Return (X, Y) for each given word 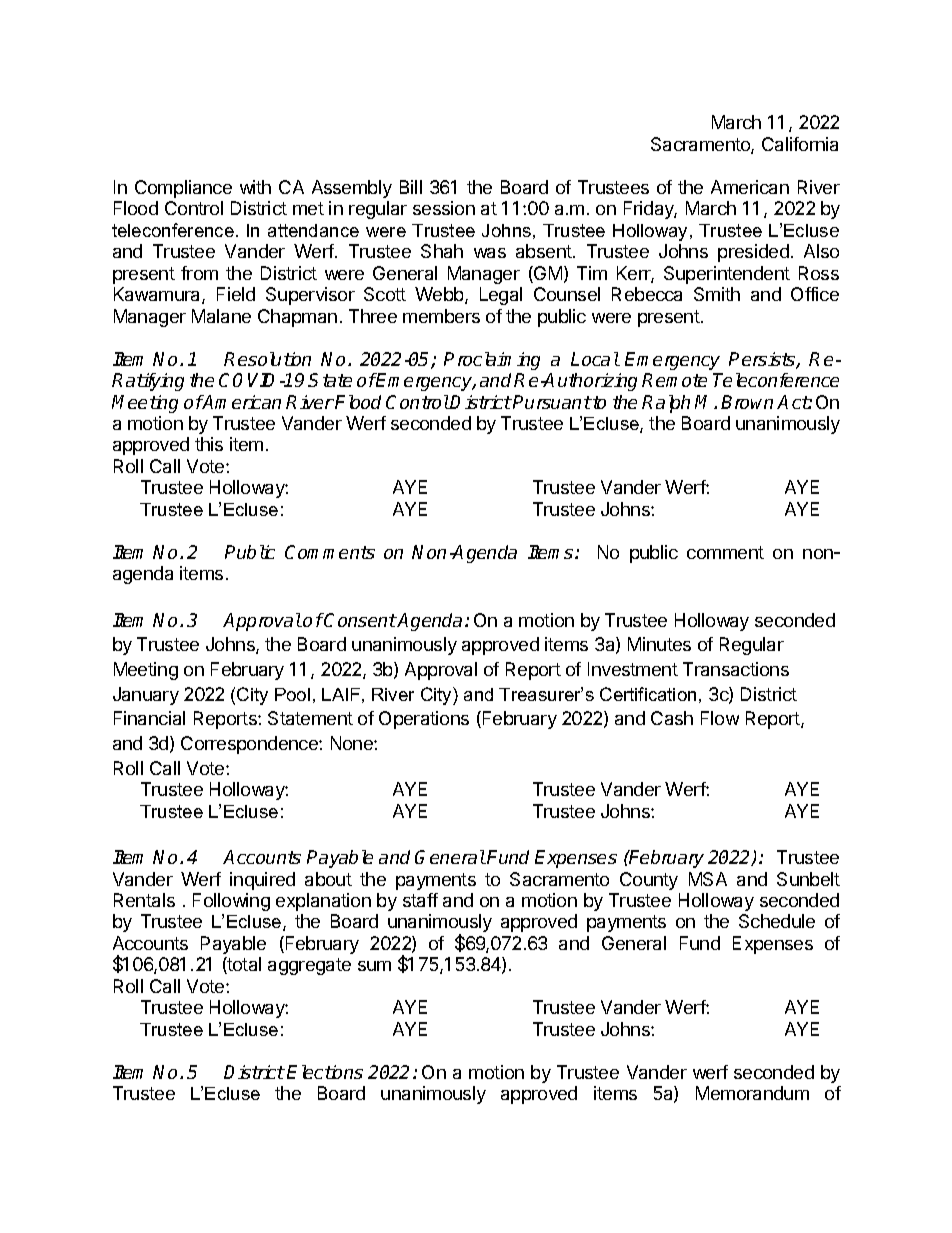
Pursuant (552, 402)
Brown (747, 402)
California (800, 144)
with (255, 187)
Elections (325, 1072)
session (444, 208)
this (209, 444)
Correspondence (250, 745)
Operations (424, 720)
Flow (720, 718)
